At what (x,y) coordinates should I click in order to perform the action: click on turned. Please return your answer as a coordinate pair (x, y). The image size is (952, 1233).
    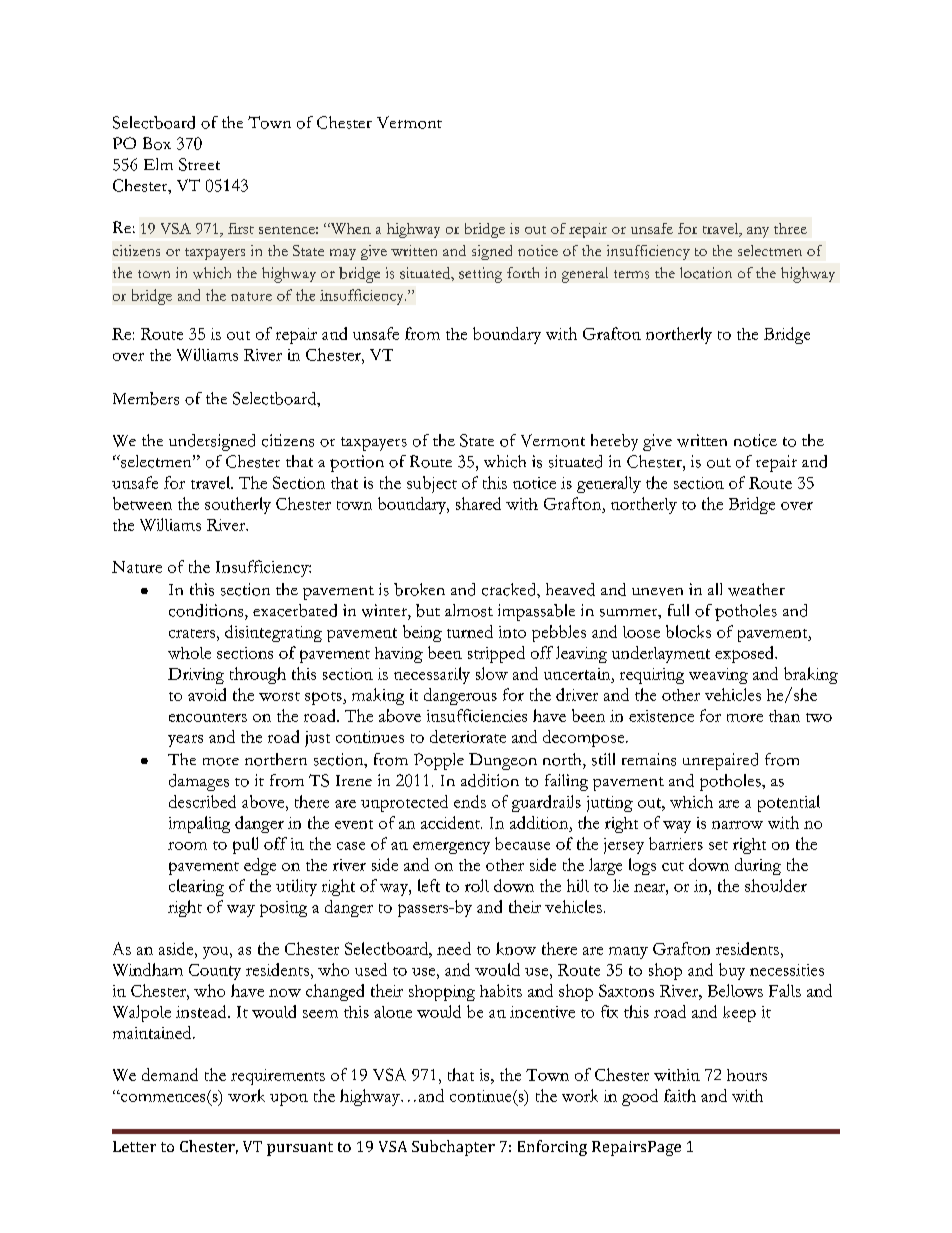
    Looking at the image, I should click on (470, 631).
